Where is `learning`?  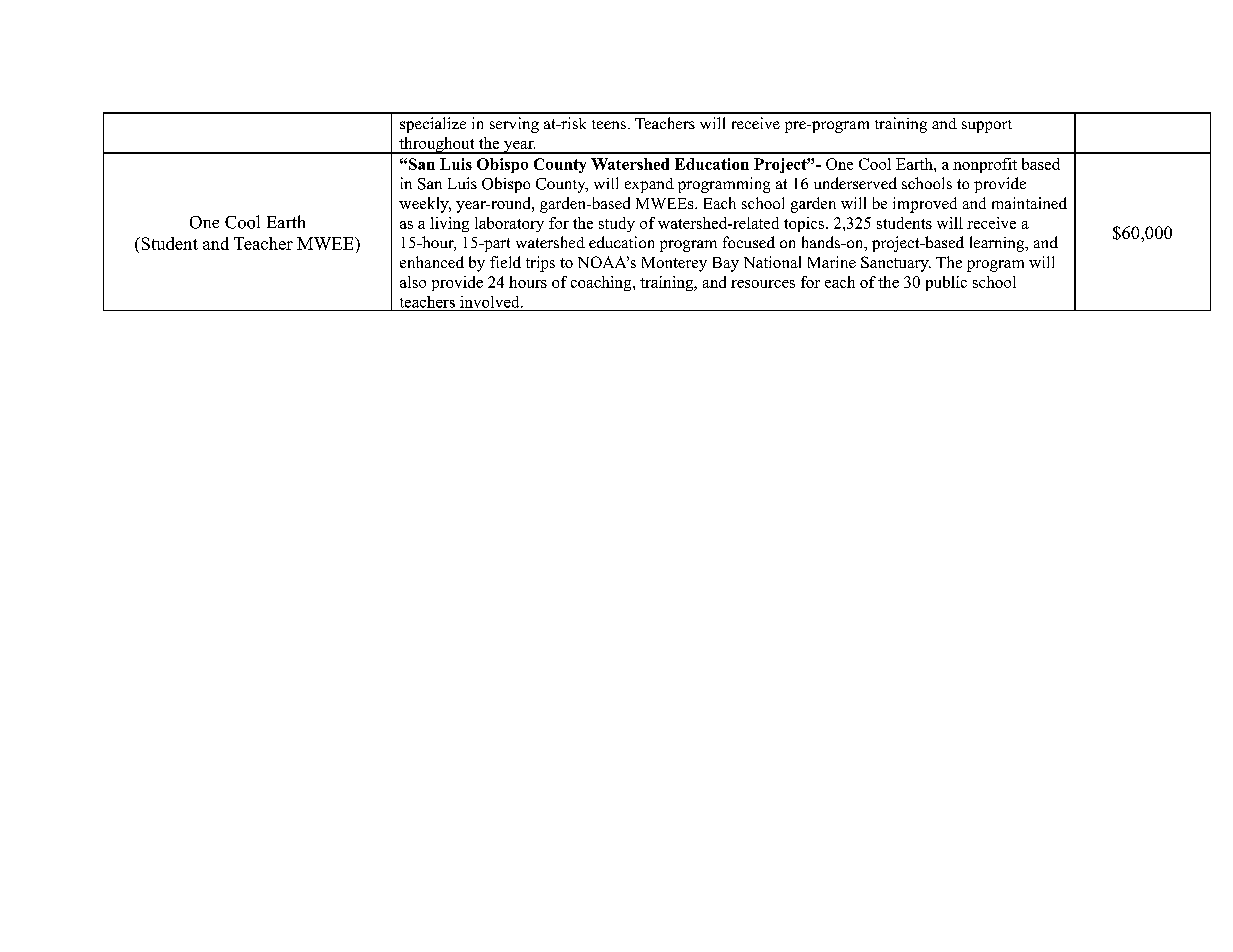
learning is located at coordinates (998, 244).
